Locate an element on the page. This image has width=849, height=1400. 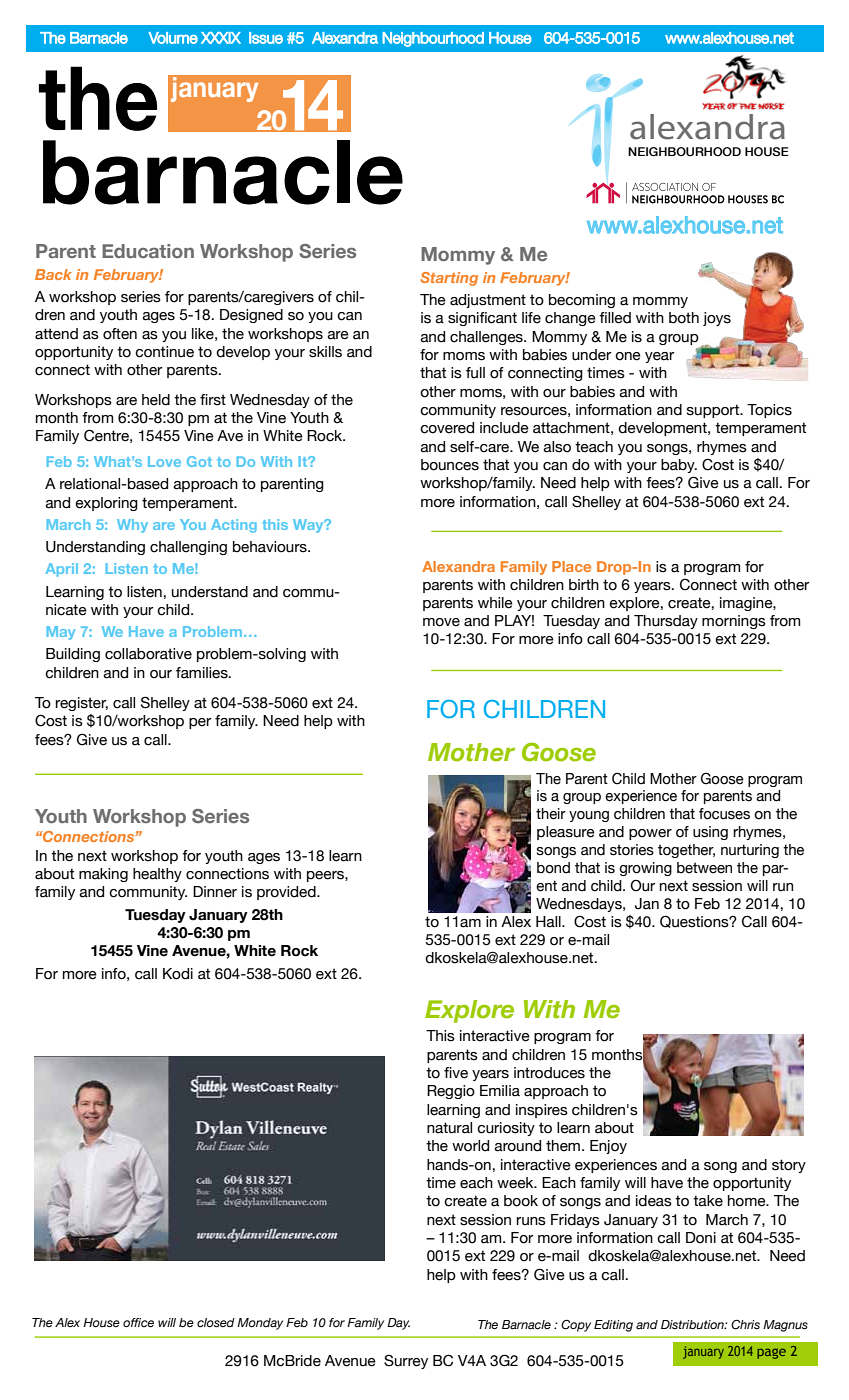
covered is located at coordinates (447, 428).
